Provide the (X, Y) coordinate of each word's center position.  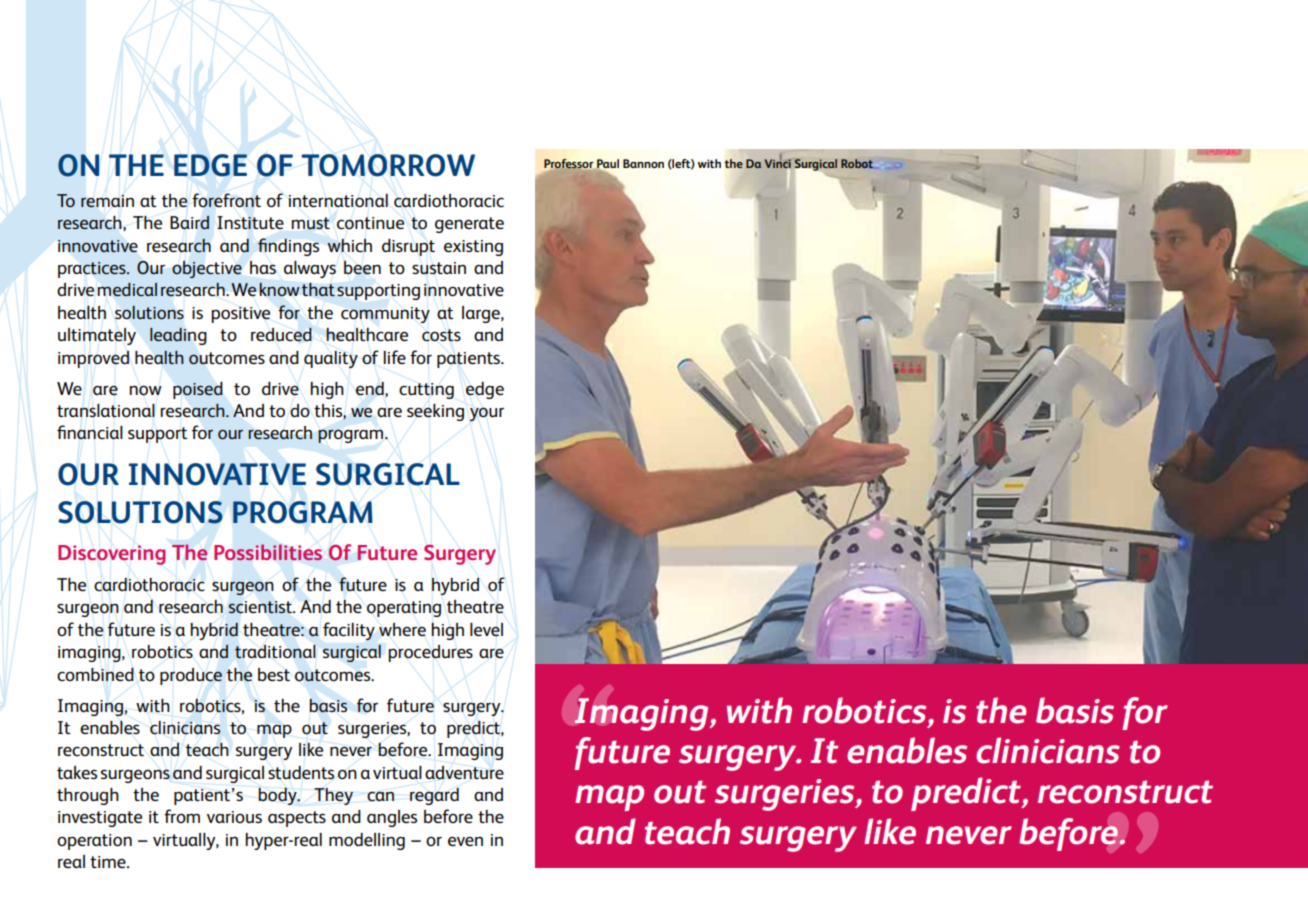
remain (107, 201)
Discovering (112, 555)
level (486, 630)
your (486, 414)
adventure (464, 773)
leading (178, 336)
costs (441, 335)
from (182, 816)
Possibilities (268, 552)
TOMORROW (388, 165)
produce (191, 676)
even (465, 841)
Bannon (643, 163)
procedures (430, 653)
